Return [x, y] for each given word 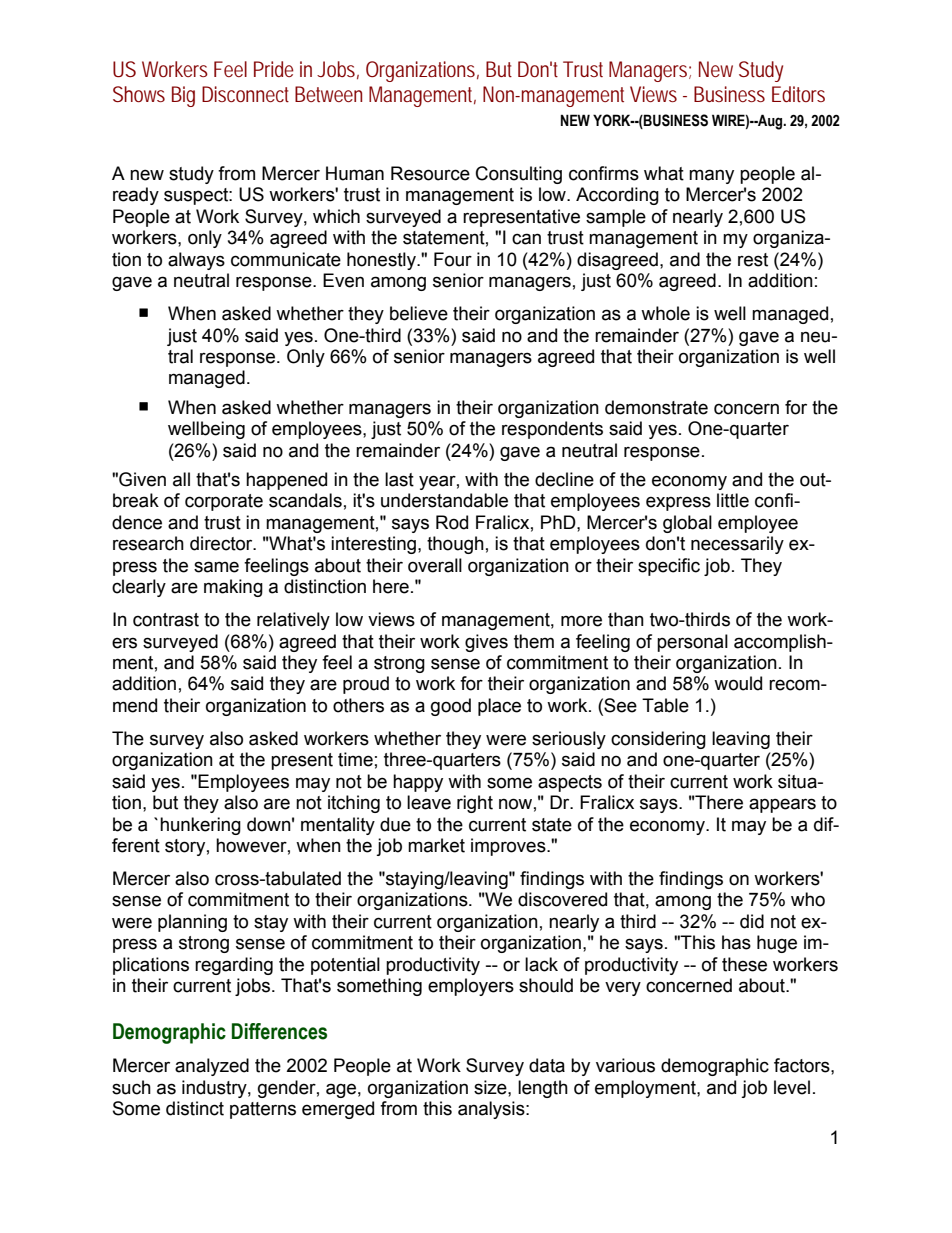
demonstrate [656, 407]
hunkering [200, 826]
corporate [224, 502]
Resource [430, 173]
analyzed [212, 1067]
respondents [552, 430]
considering [658, 740]
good [451, 707]
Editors [798, 94]
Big [183, 96]
